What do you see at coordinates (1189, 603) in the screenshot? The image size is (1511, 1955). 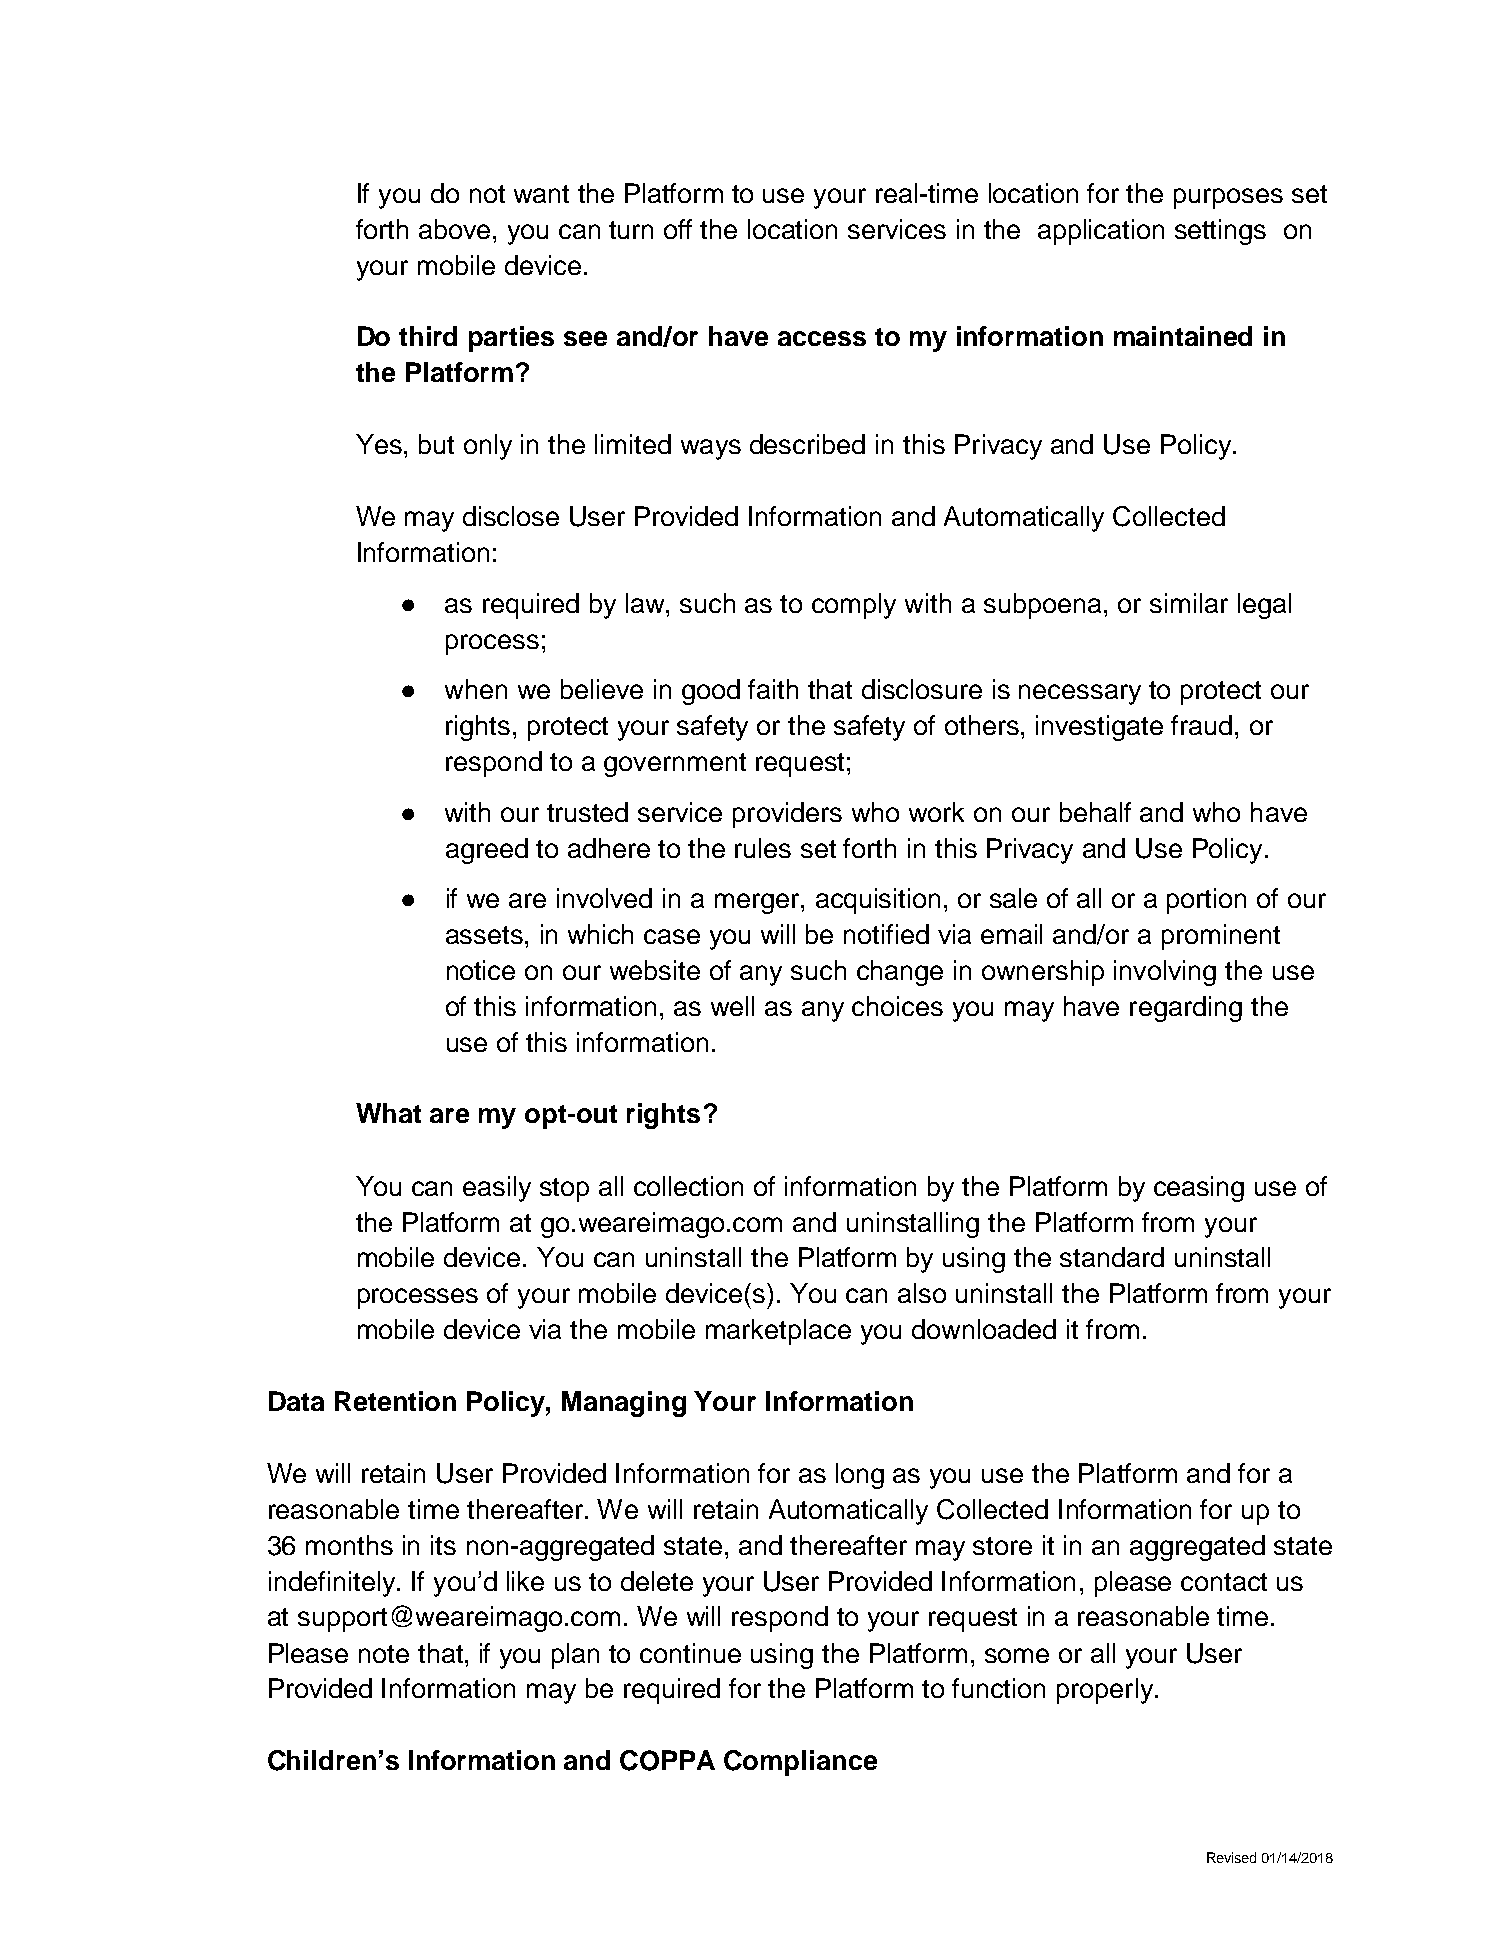 I see `similar` at bounding box center [1189, 603].
